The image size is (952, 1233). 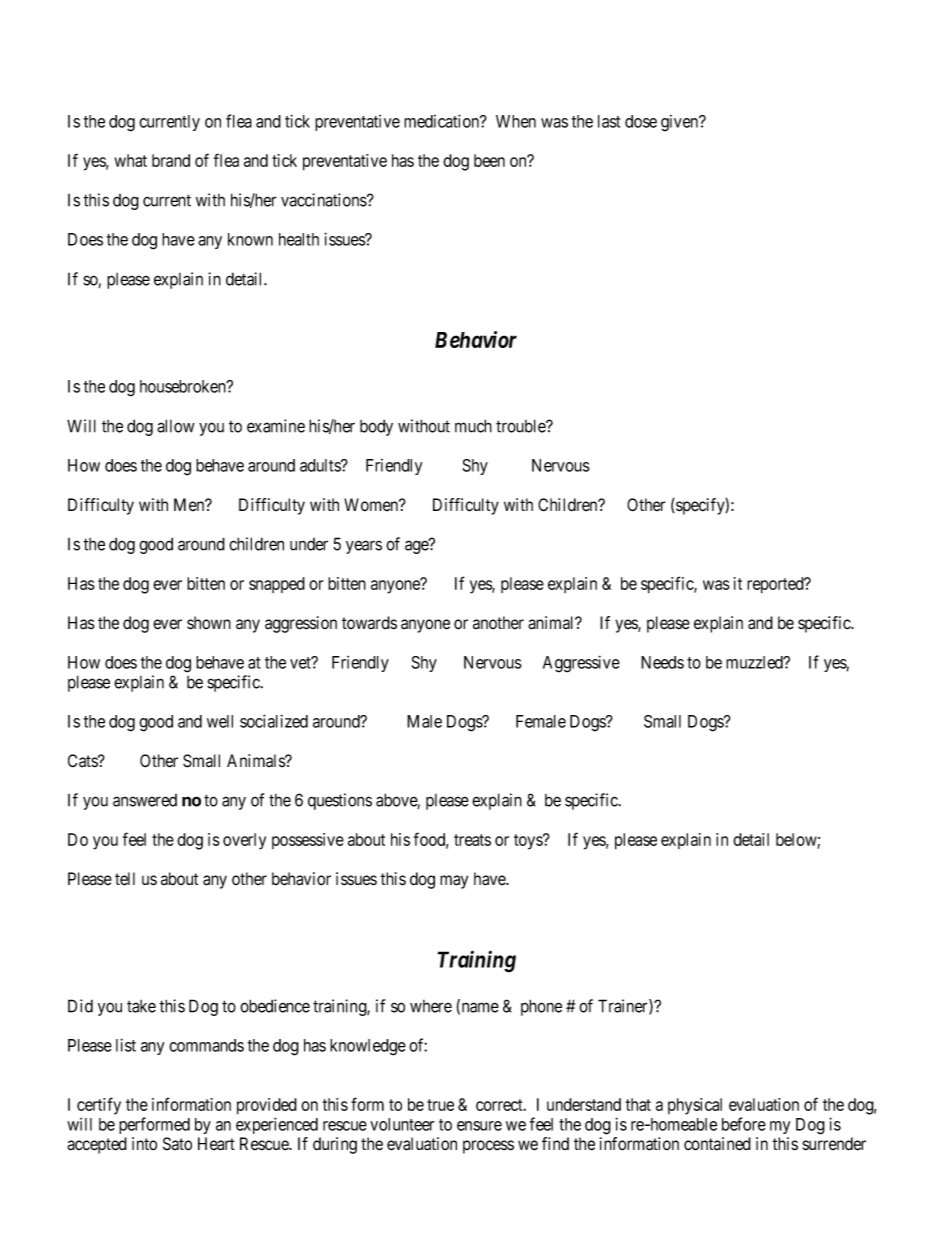 I want to click on may, so click(x=454, y=882).
